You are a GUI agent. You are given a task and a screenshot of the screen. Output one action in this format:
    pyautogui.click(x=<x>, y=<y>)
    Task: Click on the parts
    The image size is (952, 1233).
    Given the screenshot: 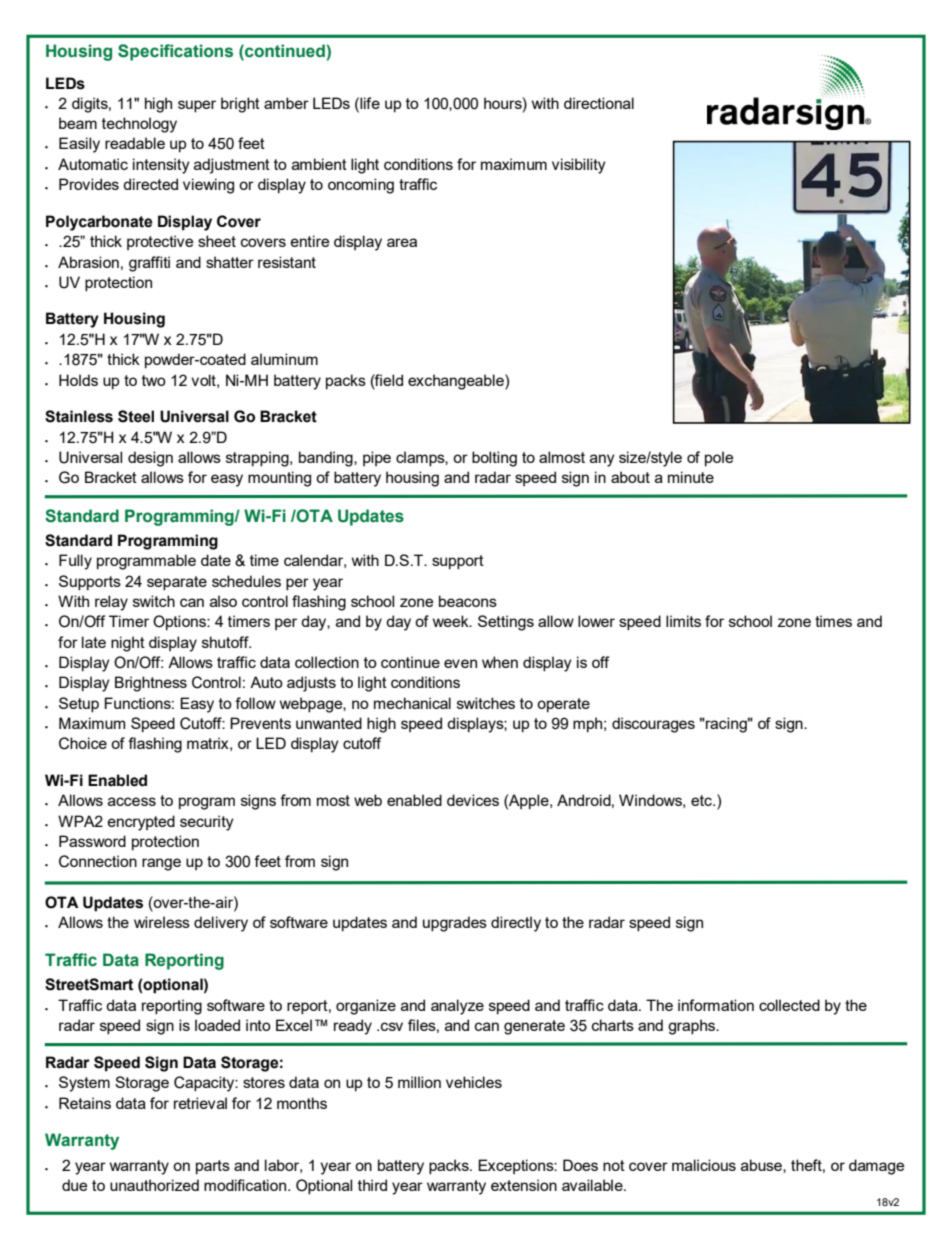 What is the action you would take?
    pyautogui.click(x=213, y=1167)
